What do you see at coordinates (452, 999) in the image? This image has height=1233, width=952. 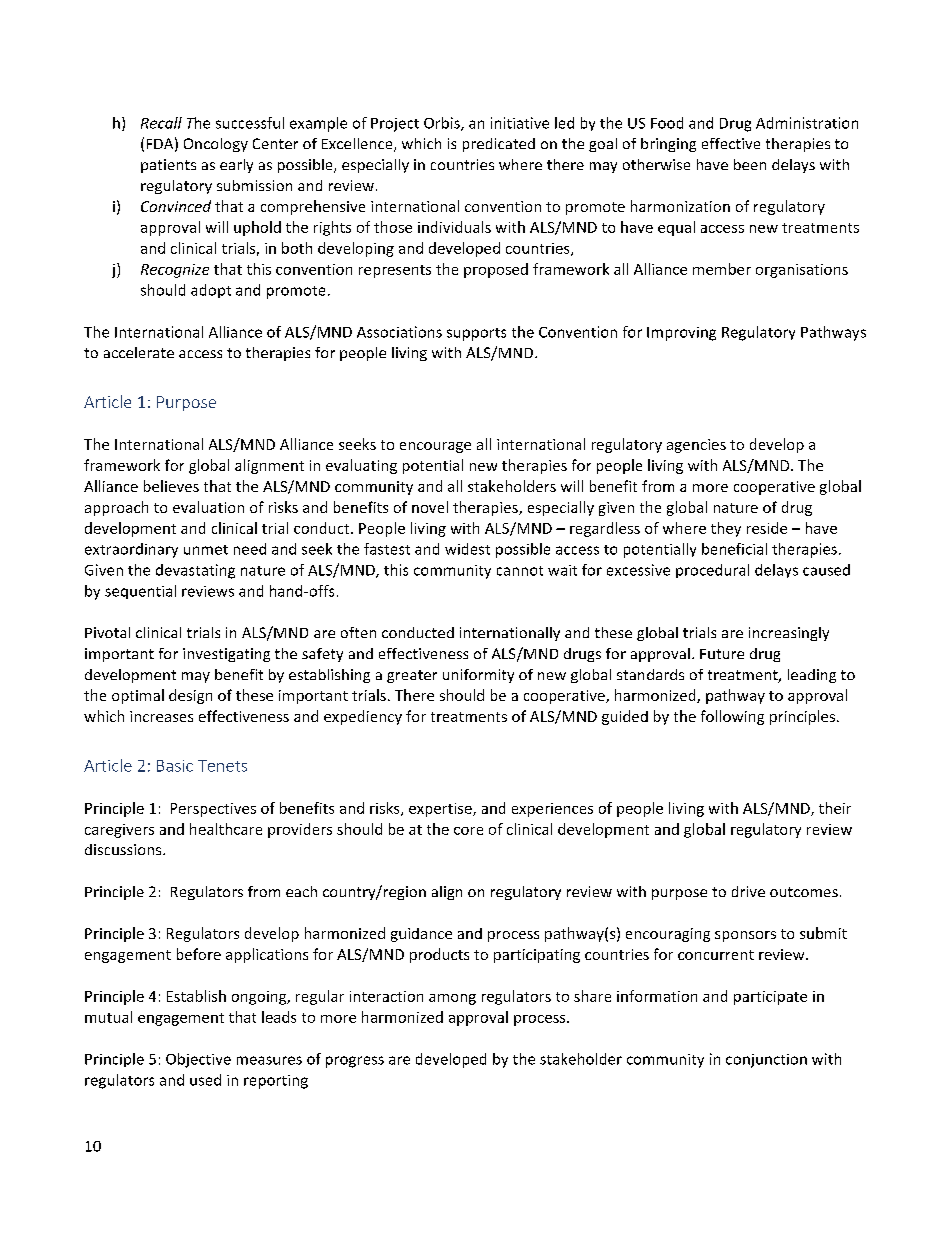 I see `among` at bounding box center [452, 999].
